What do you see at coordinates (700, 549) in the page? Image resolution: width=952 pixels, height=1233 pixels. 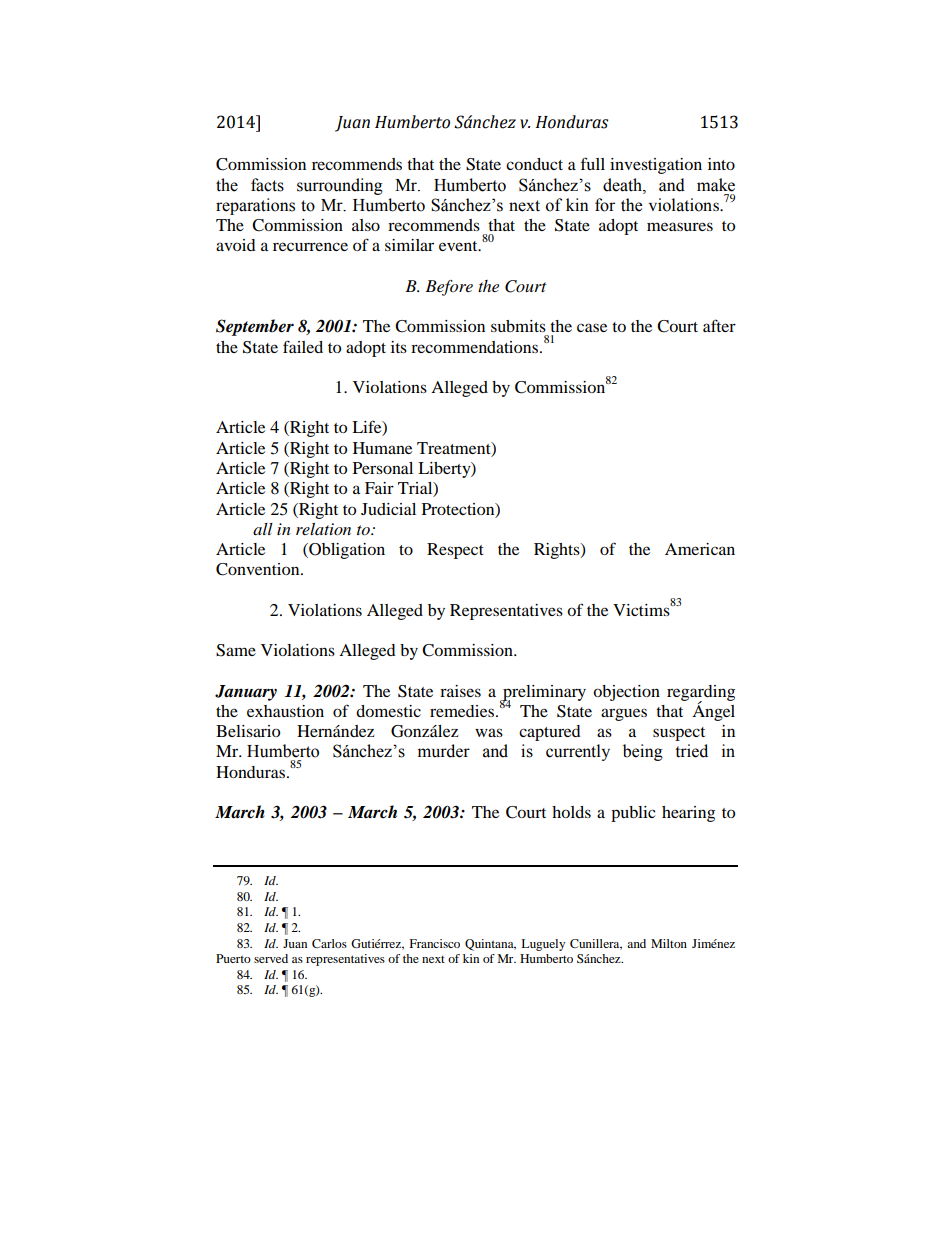 I see `American` at bounding box center [700, 549].
